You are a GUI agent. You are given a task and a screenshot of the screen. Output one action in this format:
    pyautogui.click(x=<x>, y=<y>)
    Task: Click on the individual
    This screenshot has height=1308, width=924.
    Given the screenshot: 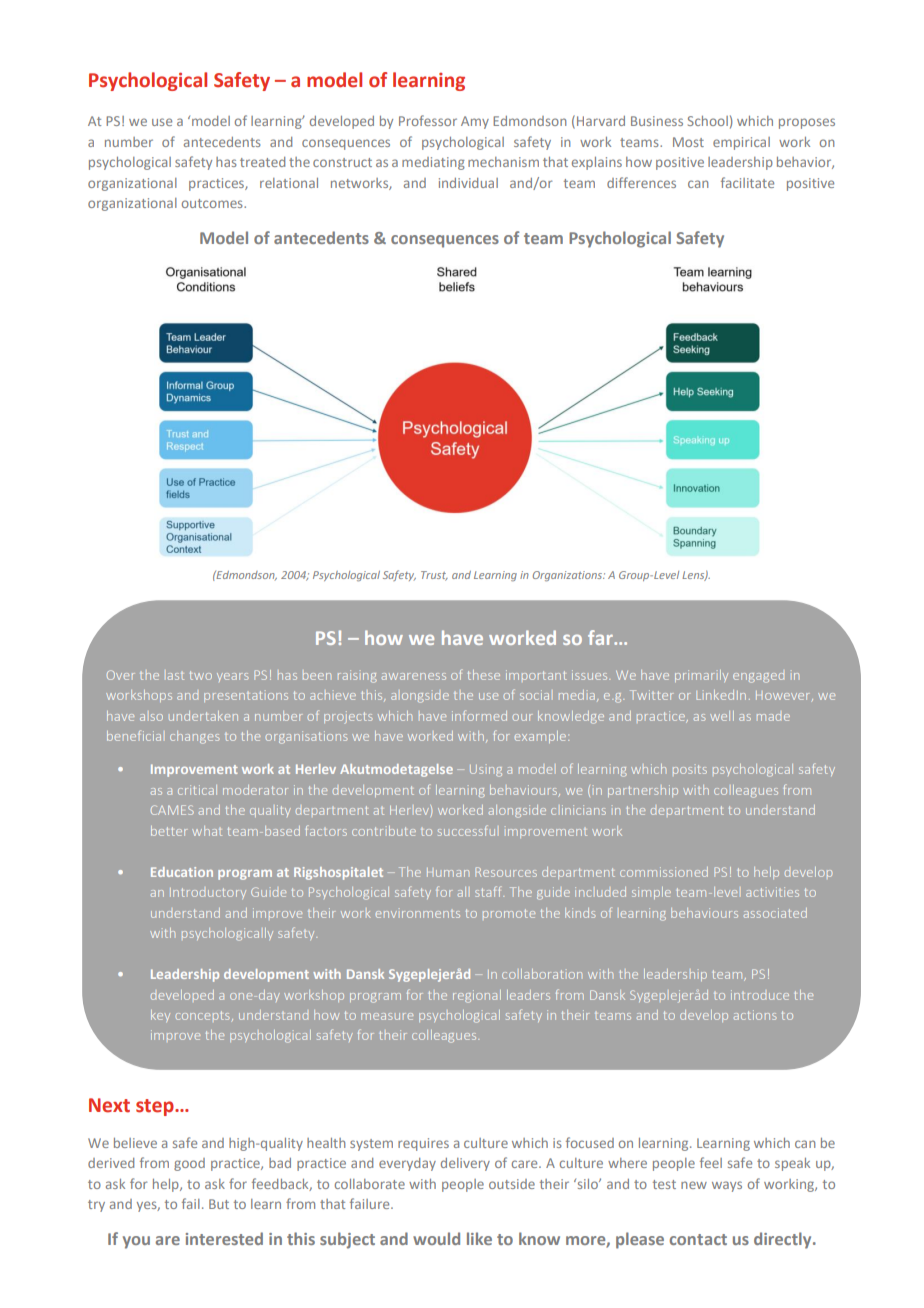 What is the action you would take?
    pyautogui.click(x=468, y=183)
